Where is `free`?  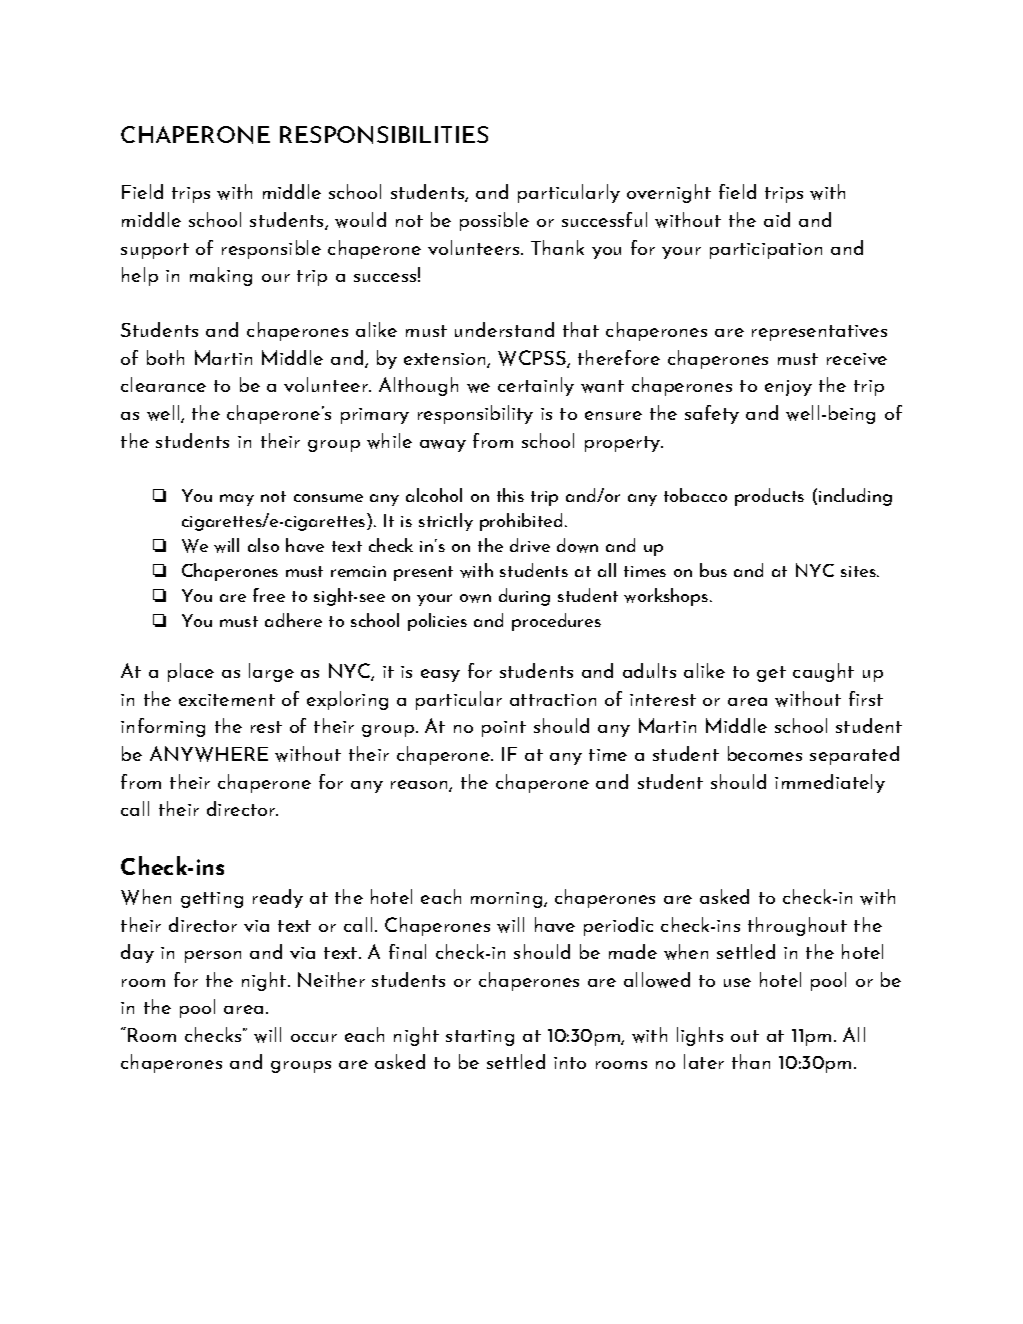
free is located at coordinates (269, 595).
